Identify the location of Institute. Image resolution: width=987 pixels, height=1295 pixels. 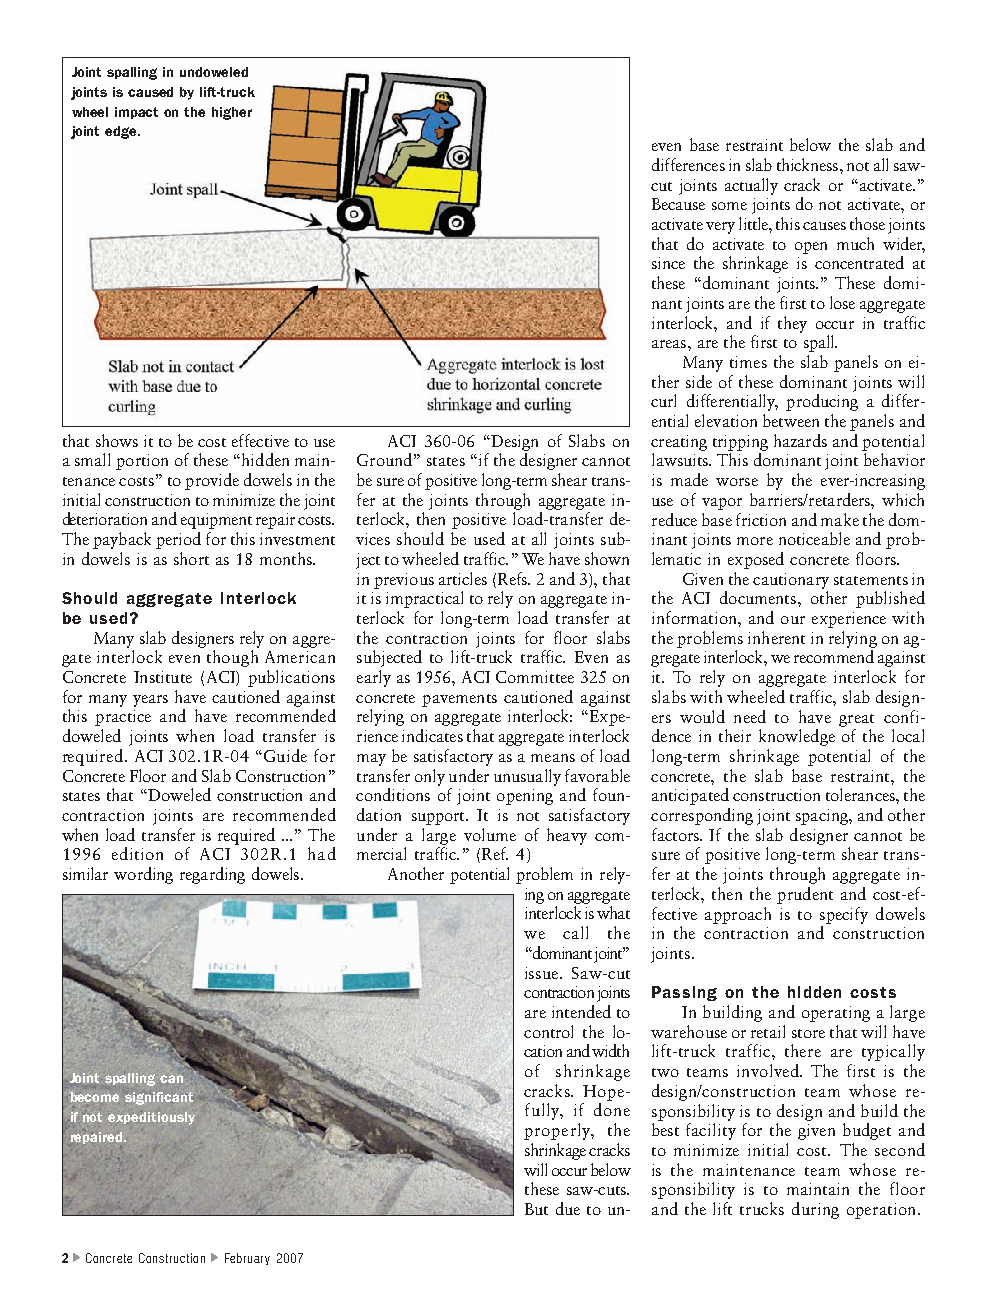
(163, 677).
